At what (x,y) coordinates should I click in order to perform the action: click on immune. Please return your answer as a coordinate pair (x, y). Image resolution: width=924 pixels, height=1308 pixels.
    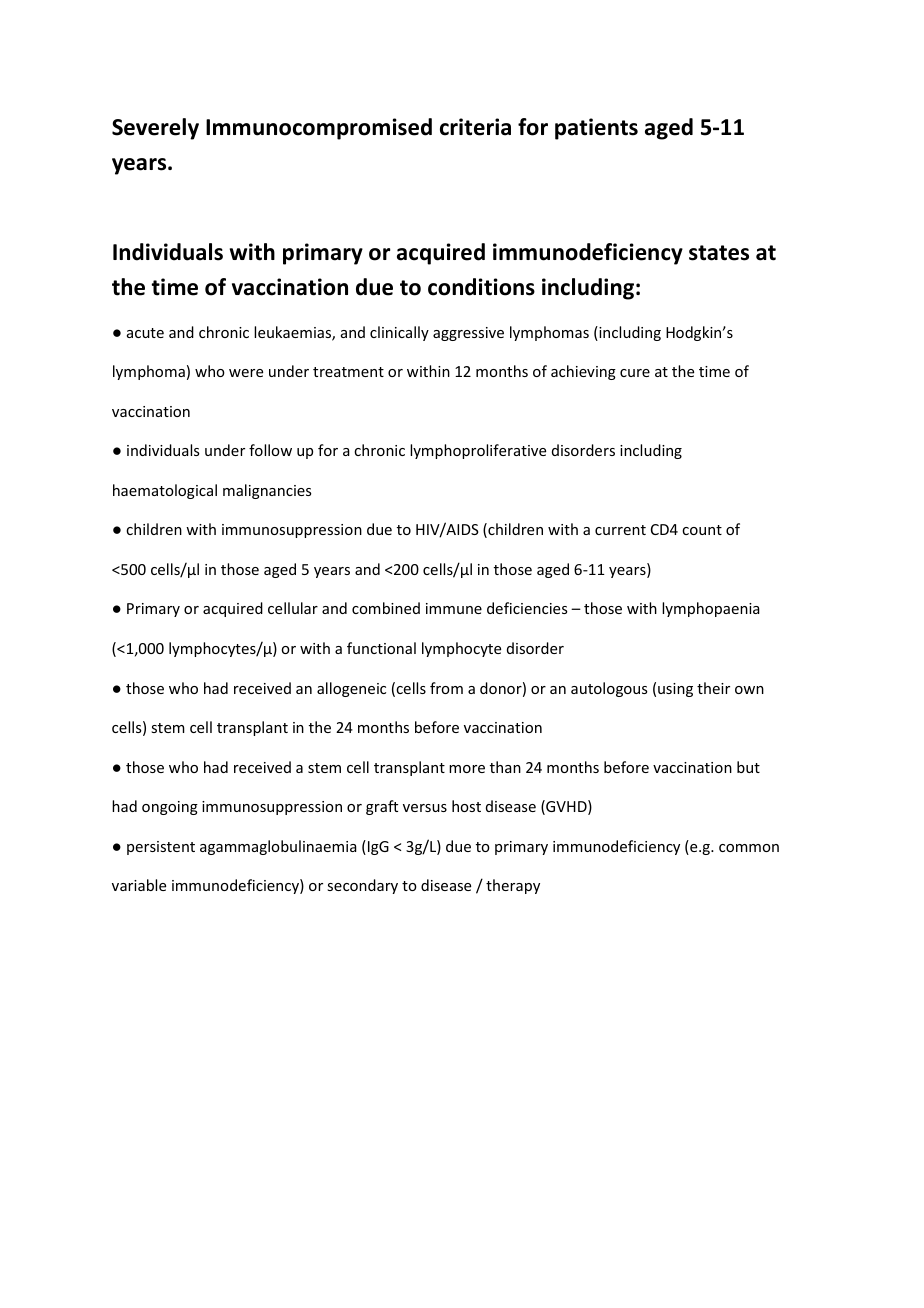
    Looking at the image, I should click on (454, 608).
